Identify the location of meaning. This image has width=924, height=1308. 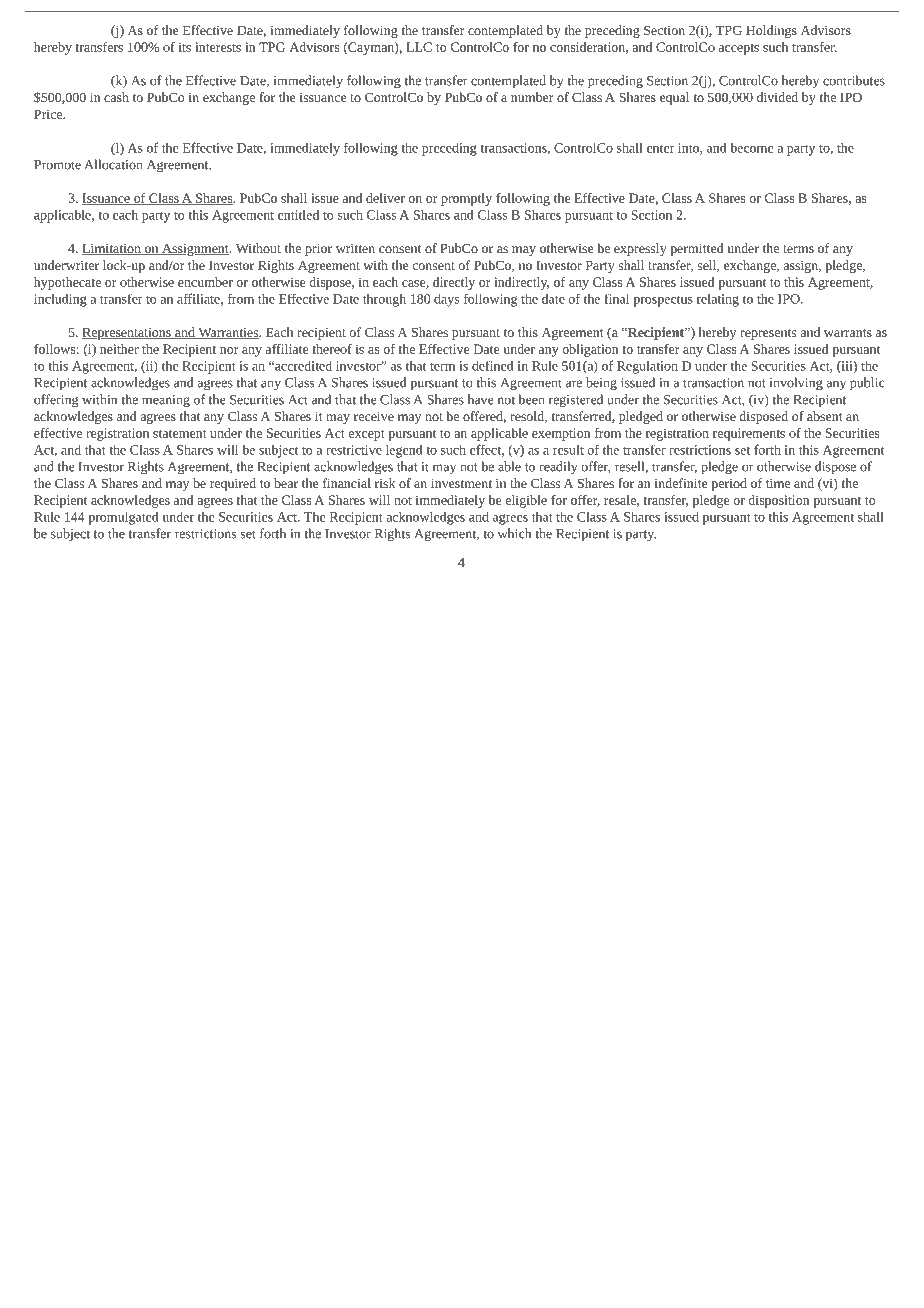
(166, 401).
